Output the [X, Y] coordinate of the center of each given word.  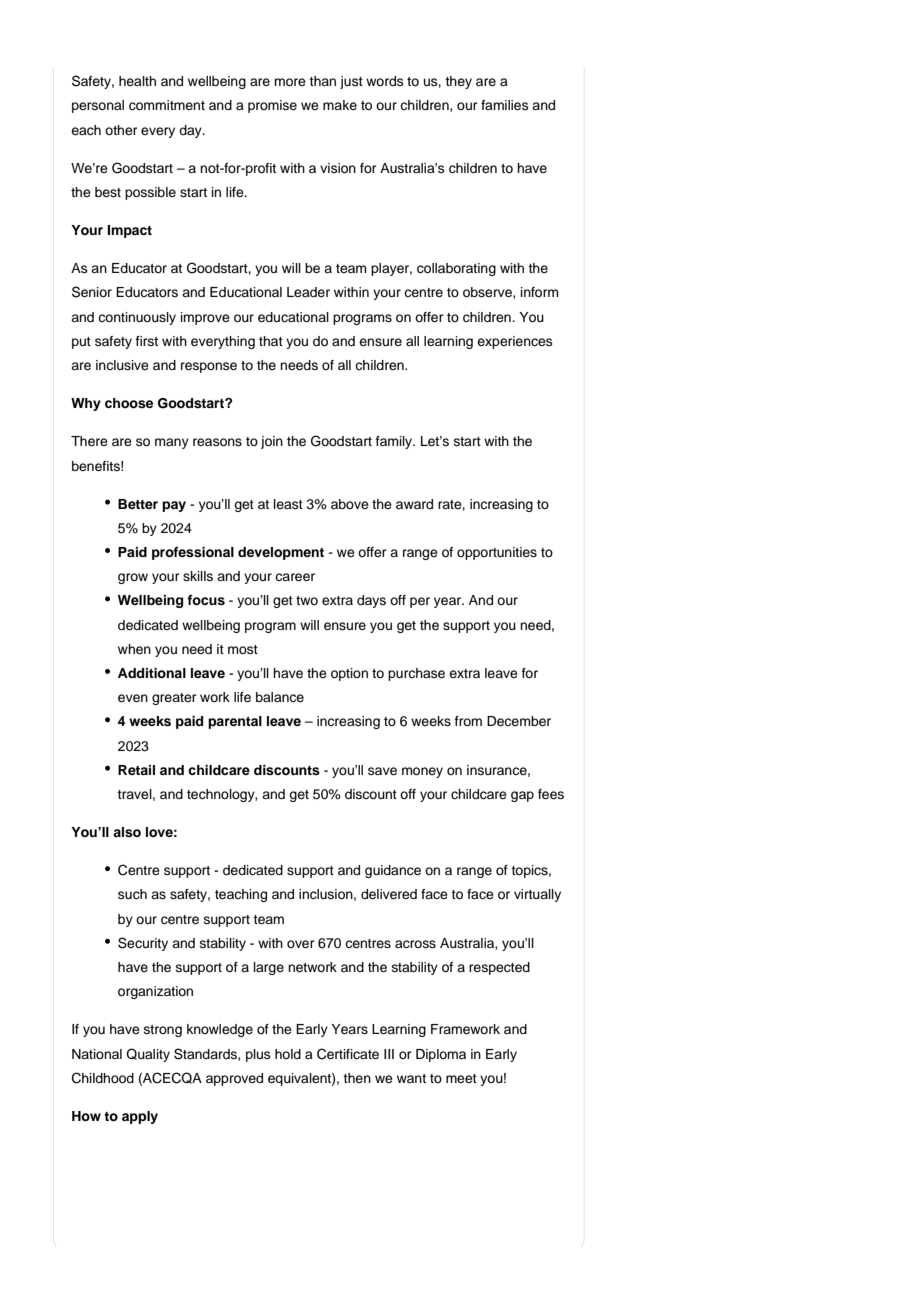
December [519, 721]
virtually [537, 895]
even [133, 698]
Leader [308, 292]
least [288, 504]
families [505, 105]
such [132, 894]
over [301, 944]
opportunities [497, 553]
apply [140, 1117]
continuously [137, 318]
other [121, 130]
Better [138, 504]
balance [280, 697]
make [340, 105]
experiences [515, 342]
